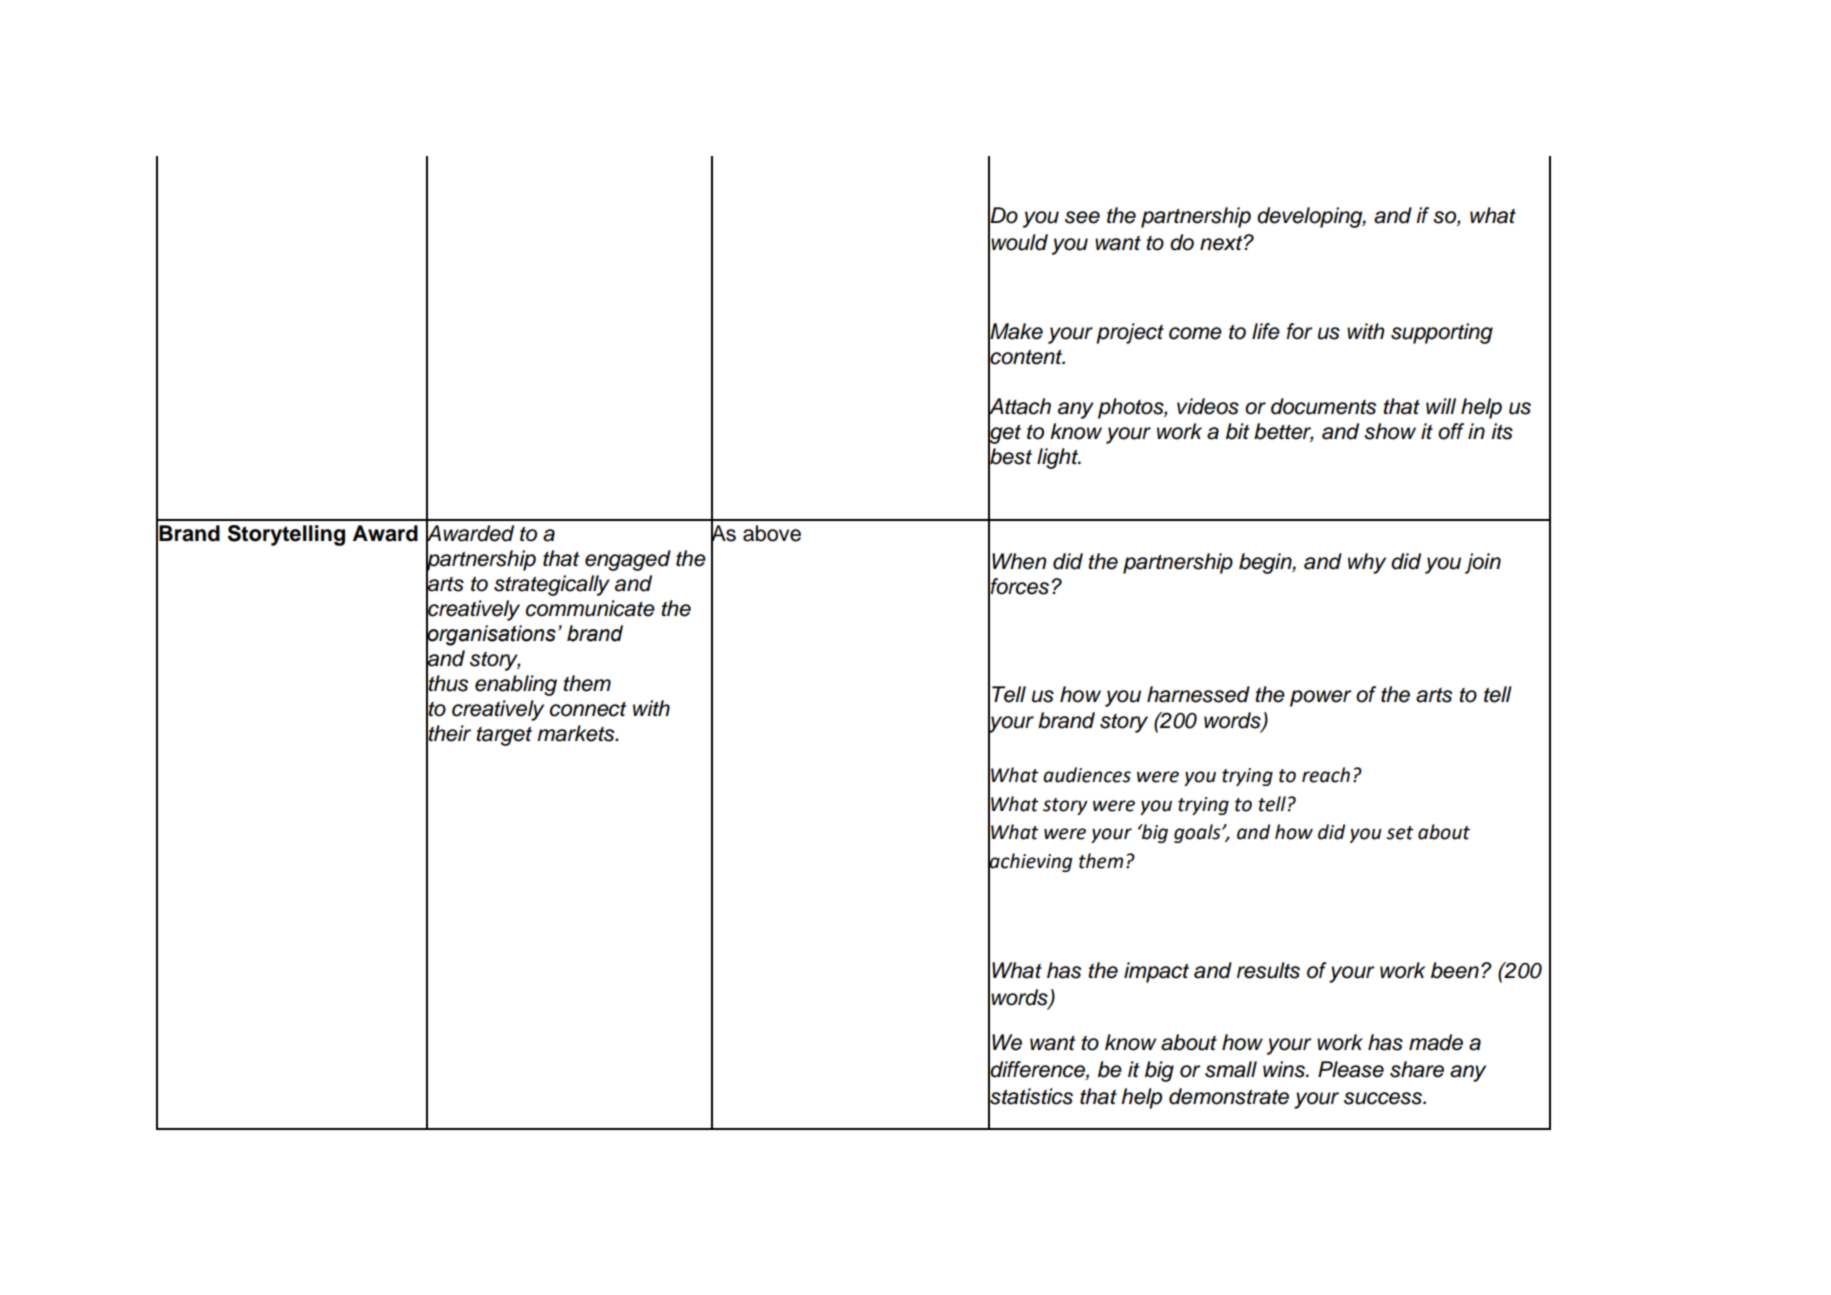 This screenshot has height=1295, width=1831. Describe the element at coordinates (772, 533) in the screenshot. I see `above` at that location.
